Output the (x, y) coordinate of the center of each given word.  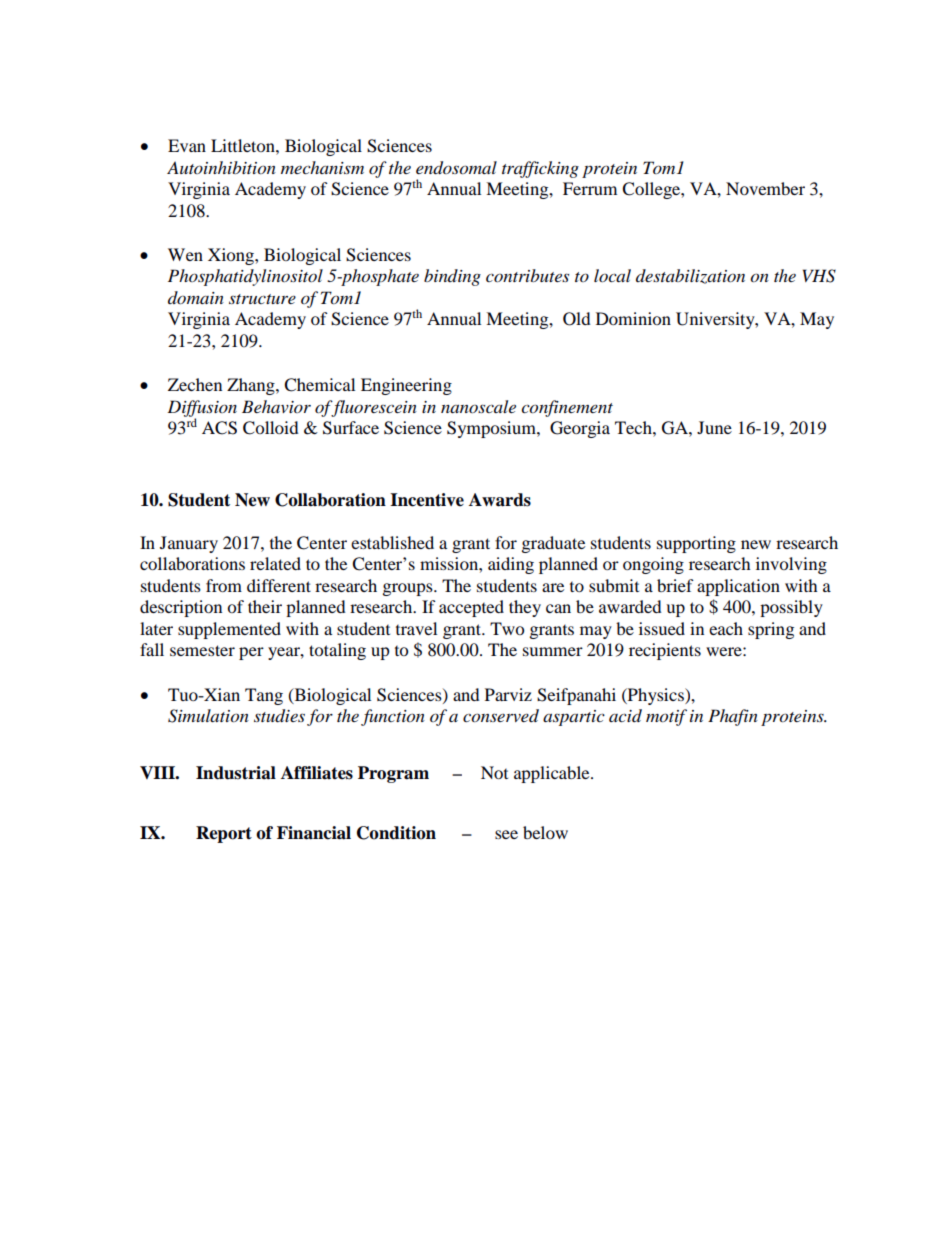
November (765, 188)
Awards (500, 500)
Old (577, 319)
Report (224, 834)
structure (262, 299)
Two (507, 628)
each (726, 628)
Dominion (633, 318)
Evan (187, 145)
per (251, 653)
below (545, 832)
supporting (696, 544)
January (189, 544)
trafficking (540, 169)
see (506, 834)
